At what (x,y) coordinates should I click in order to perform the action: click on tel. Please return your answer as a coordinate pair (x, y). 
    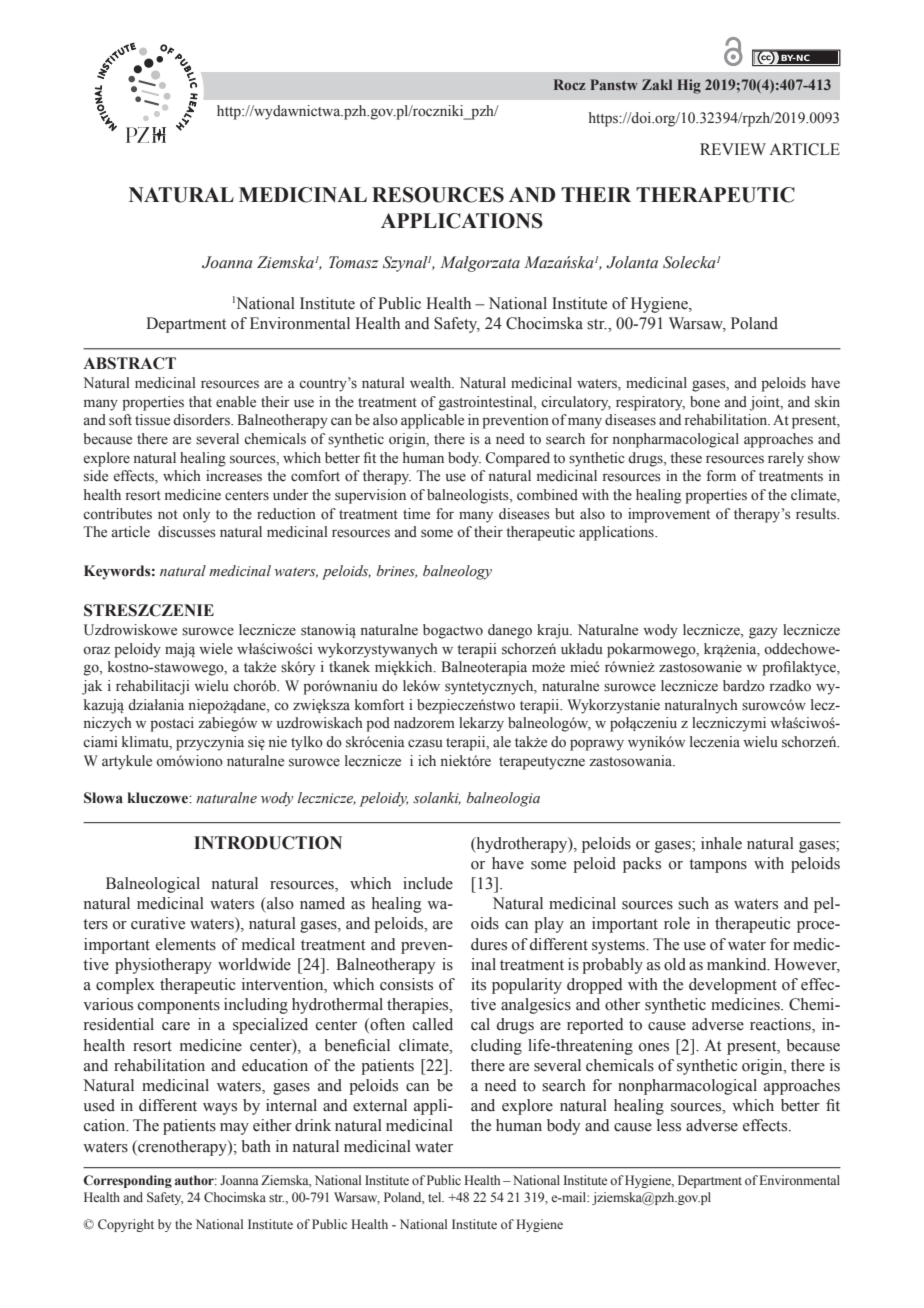
    Looking at the image, I should click on (436, 1197).
